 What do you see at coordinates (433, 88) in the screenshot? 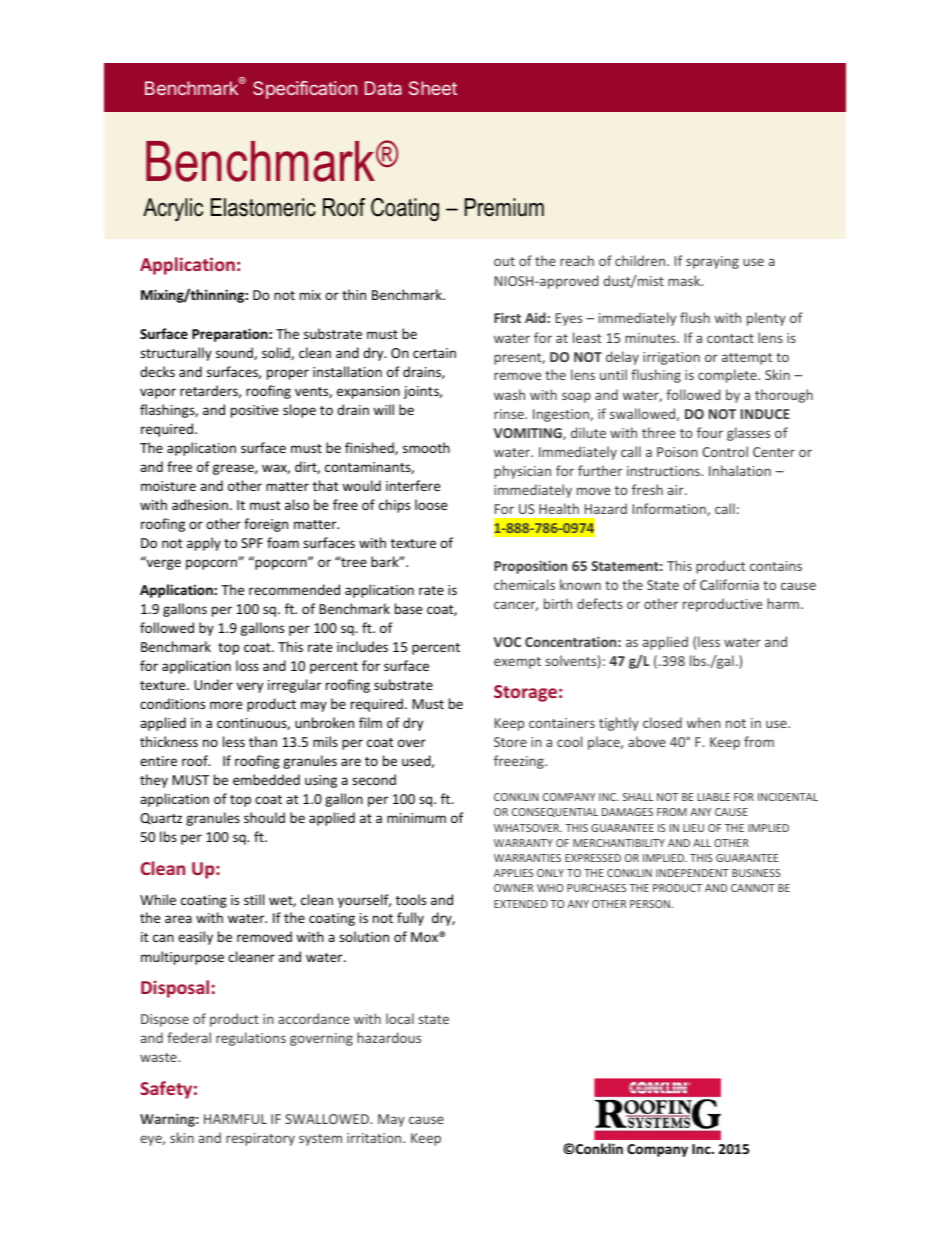
I see `Sheet` at bounding box center [433, 88].
